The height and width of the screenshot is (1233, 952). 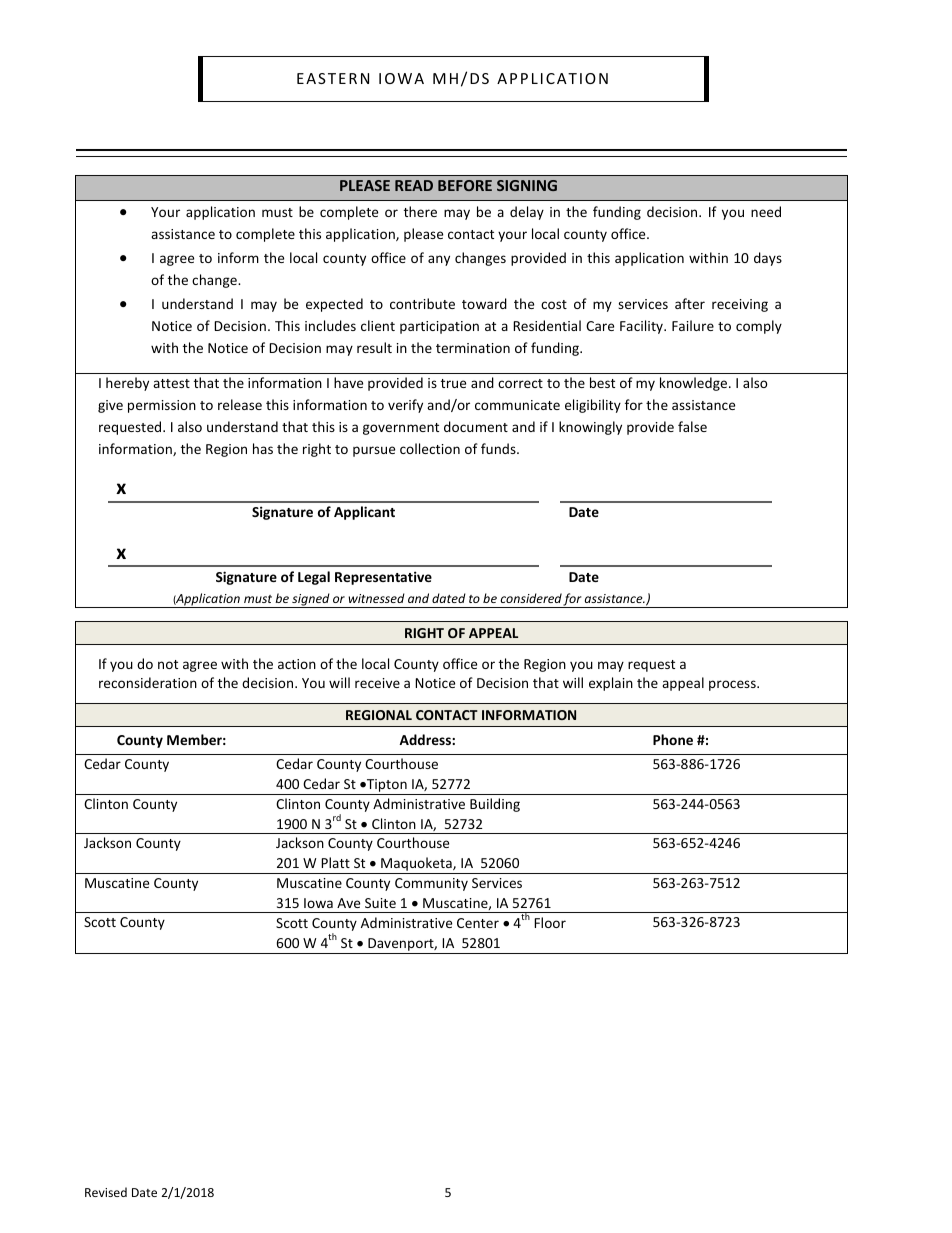 What do you see at coordinates (148, 682) in the screenshot?
I see `reconsideration` at bounding box center [148, 682].
